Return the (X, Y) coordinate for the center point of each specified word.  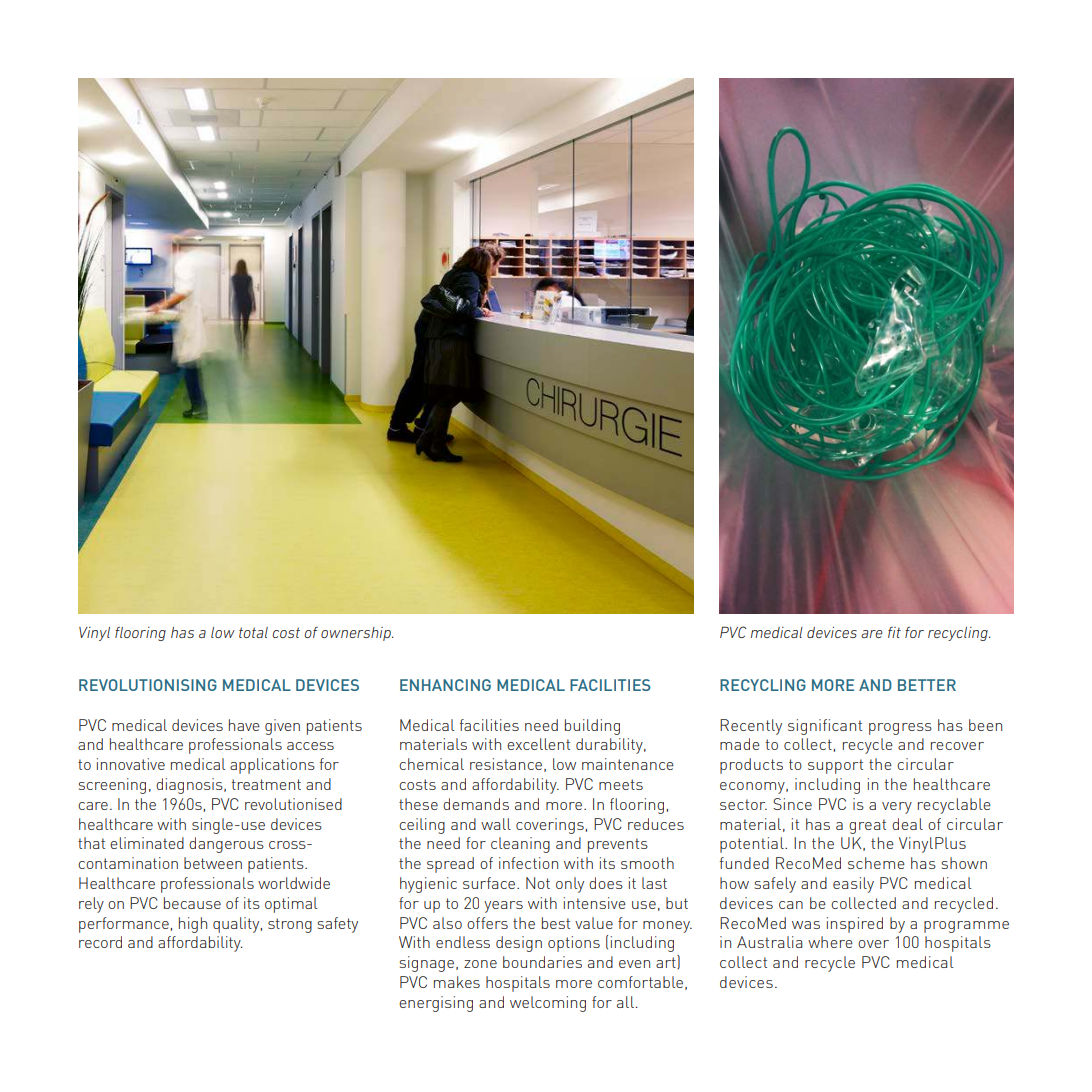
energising (436, 1004)
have (244, 725)
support (835, 766)
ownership (357, 634)
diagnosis (190, 786)
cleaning (520, 845)
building (592, 727)
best (556, 923)
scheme (876, 863)
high (193, 925)
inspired (855, 925)
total (253, 632)
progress (900, 729)
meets (621, 784)
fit (894, 632)
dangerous (226, 845)
